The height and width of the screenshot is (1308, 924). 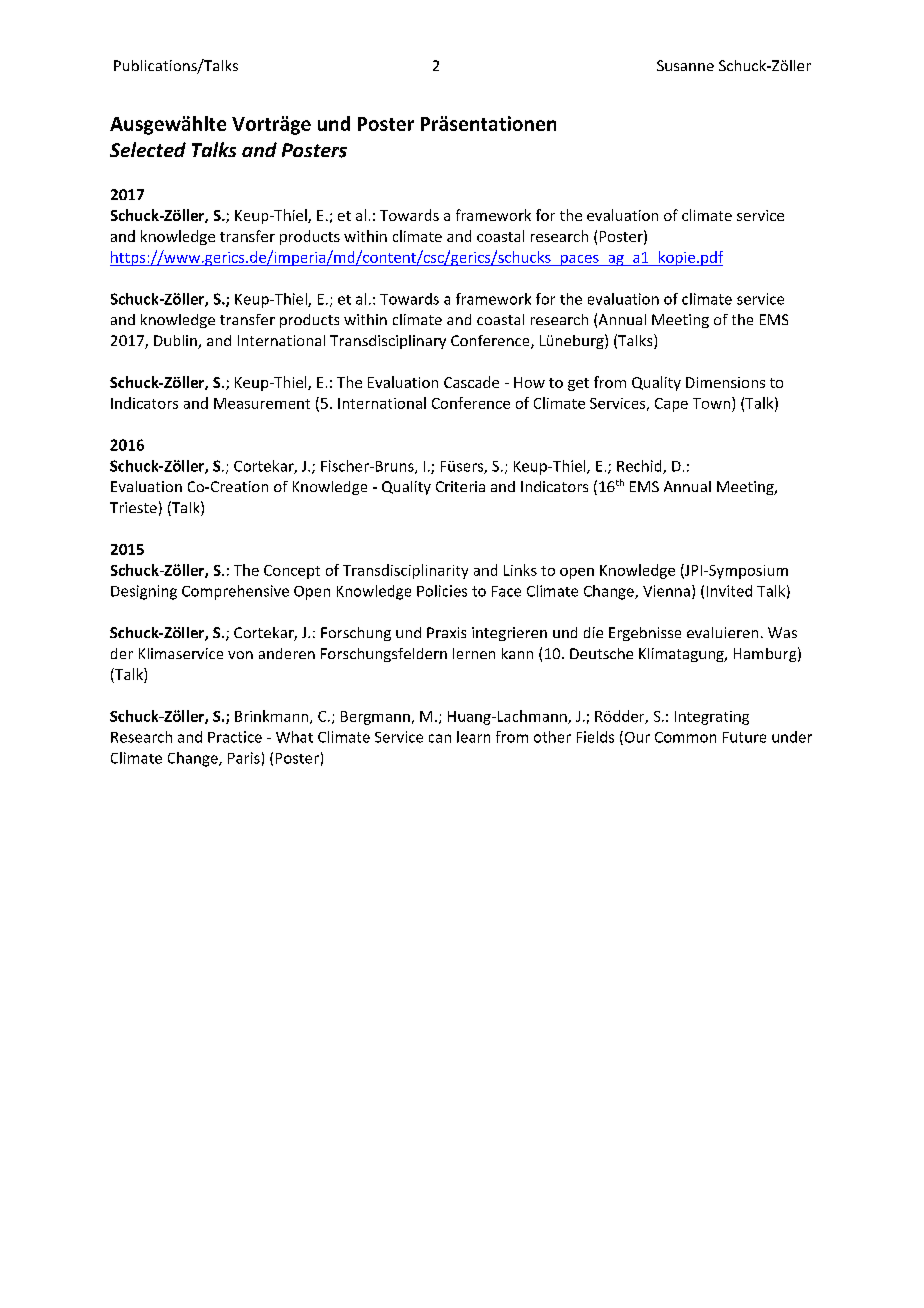 I want to click on Invited, so click(x=729, y=591).
